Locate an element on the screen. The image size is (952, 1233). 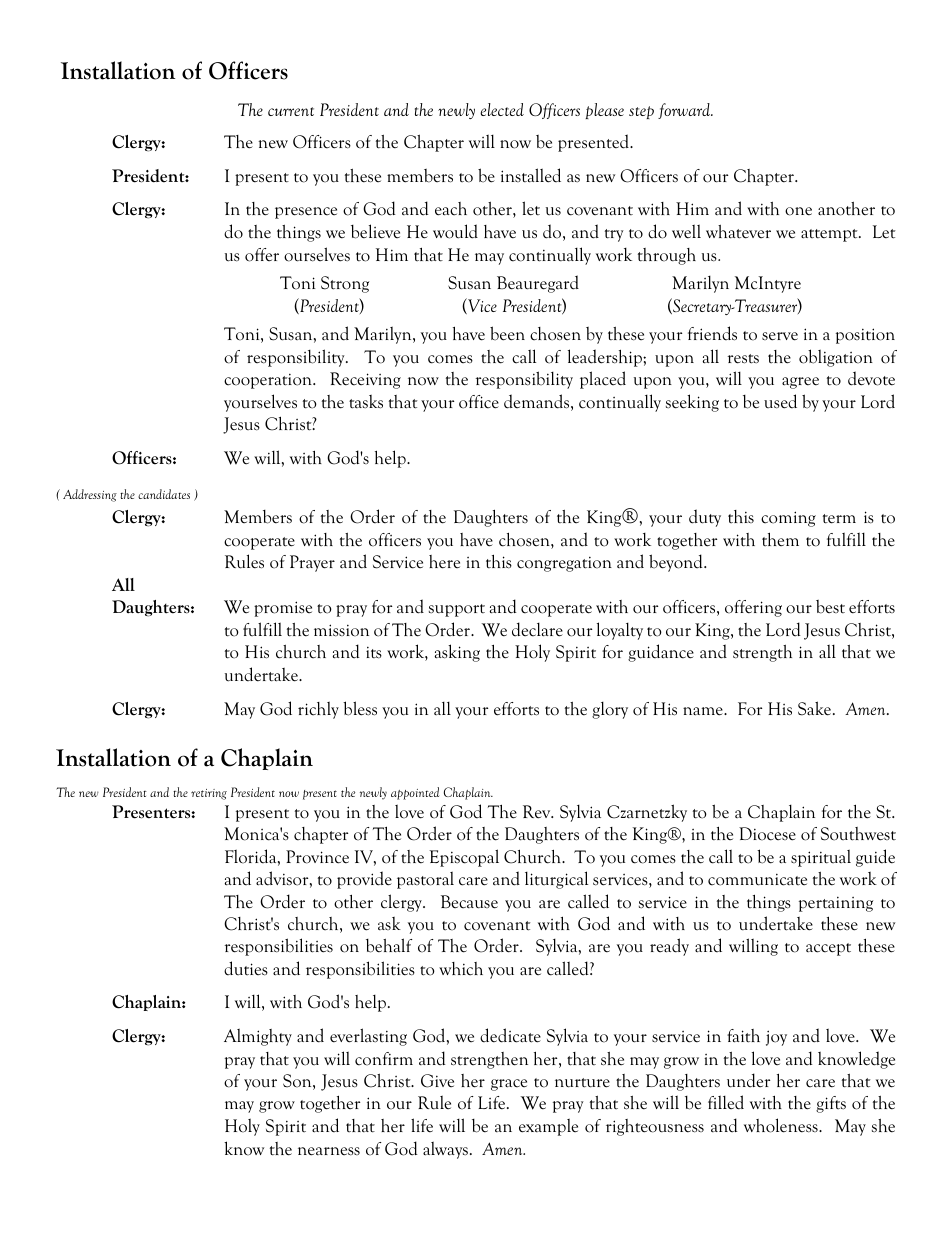
retiring is located at coordinates (209, 794).
